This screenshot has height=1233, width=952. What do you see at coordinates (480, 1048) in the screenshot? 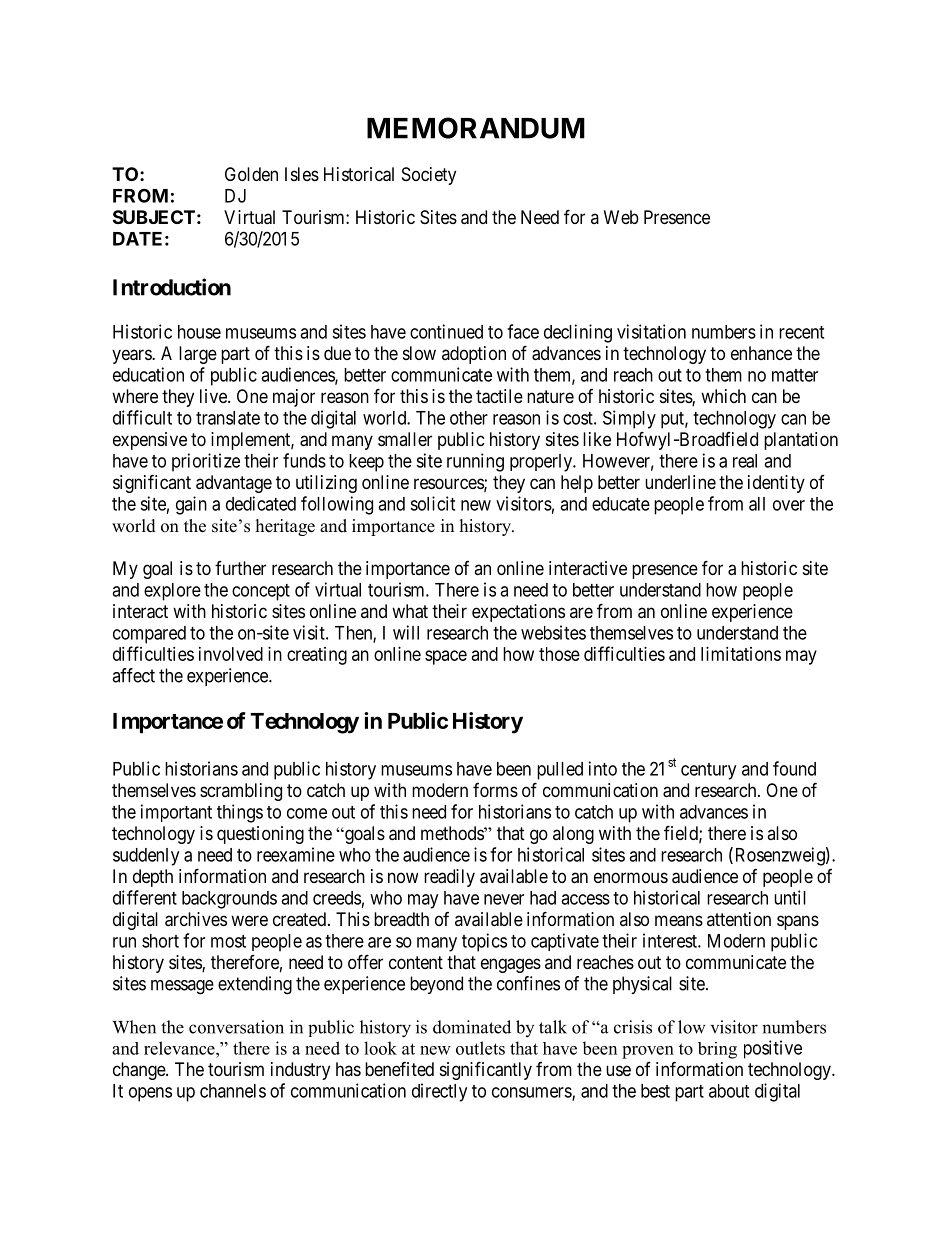
I see `outlets` at bounding box center [480, 1048].
